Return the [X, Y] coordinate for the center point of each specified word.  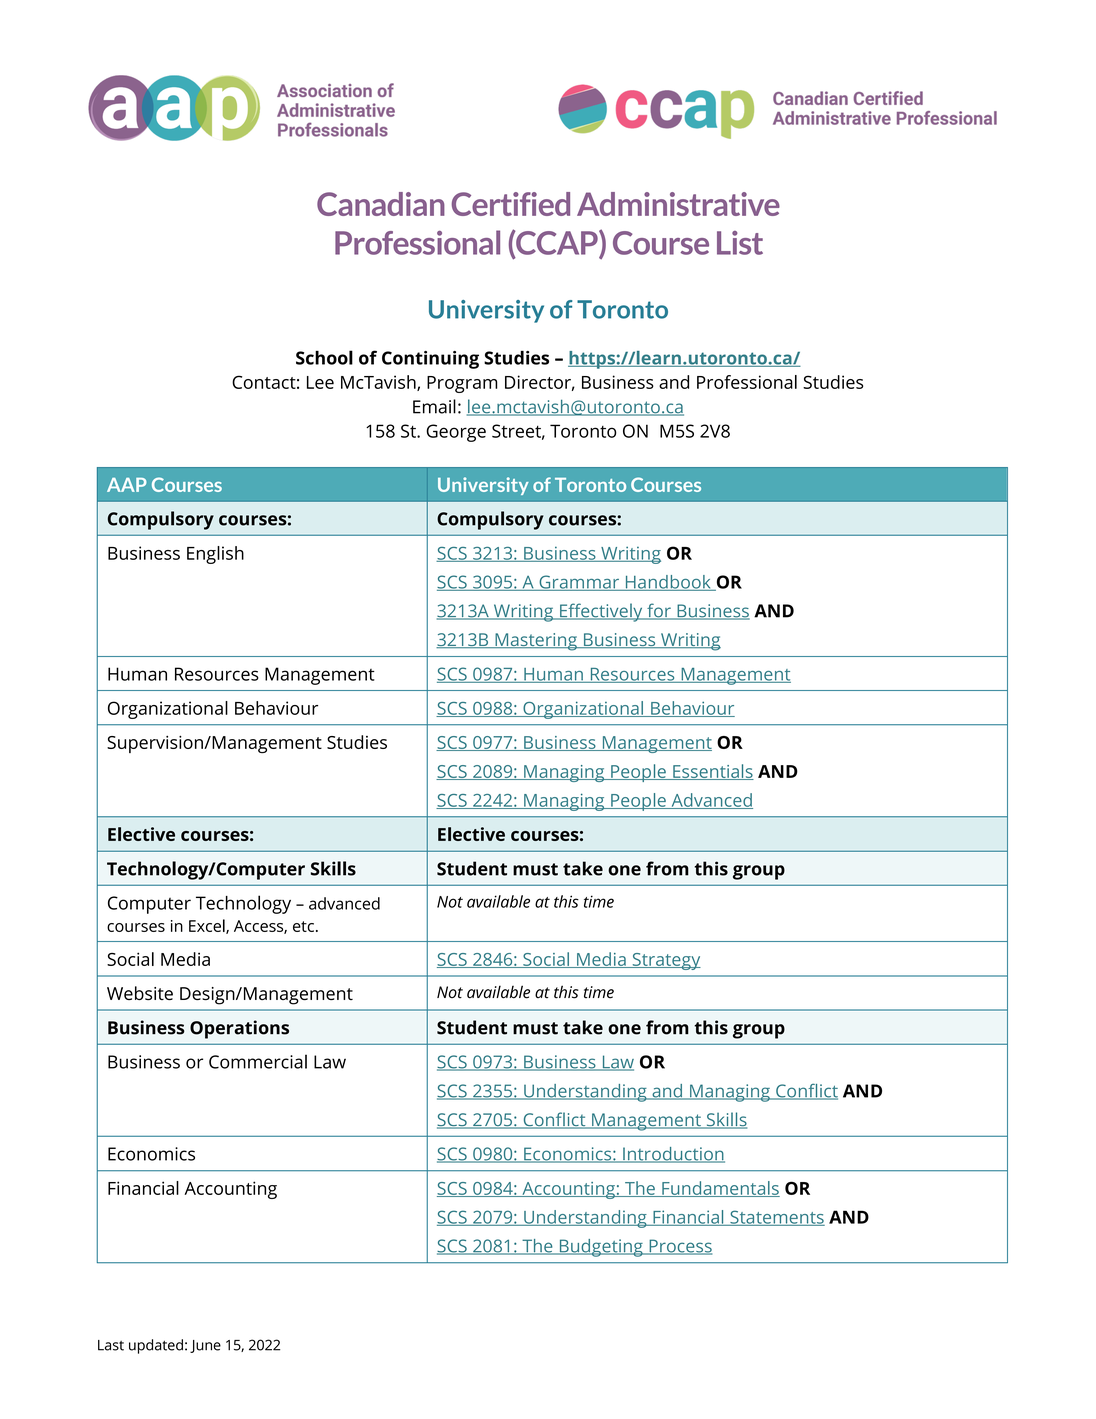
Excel [208, 926]
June [205, 1346]
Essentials [712, 772]
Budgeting [601, 1248]
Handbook [668, 583]
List [740, 243]
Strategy [665, 961]
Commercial [258, 1061]
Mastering [536, 642]
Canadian [381, 204]
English [215, 555]
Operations [239, 1029]
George [456, 433]
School [324, 357]
